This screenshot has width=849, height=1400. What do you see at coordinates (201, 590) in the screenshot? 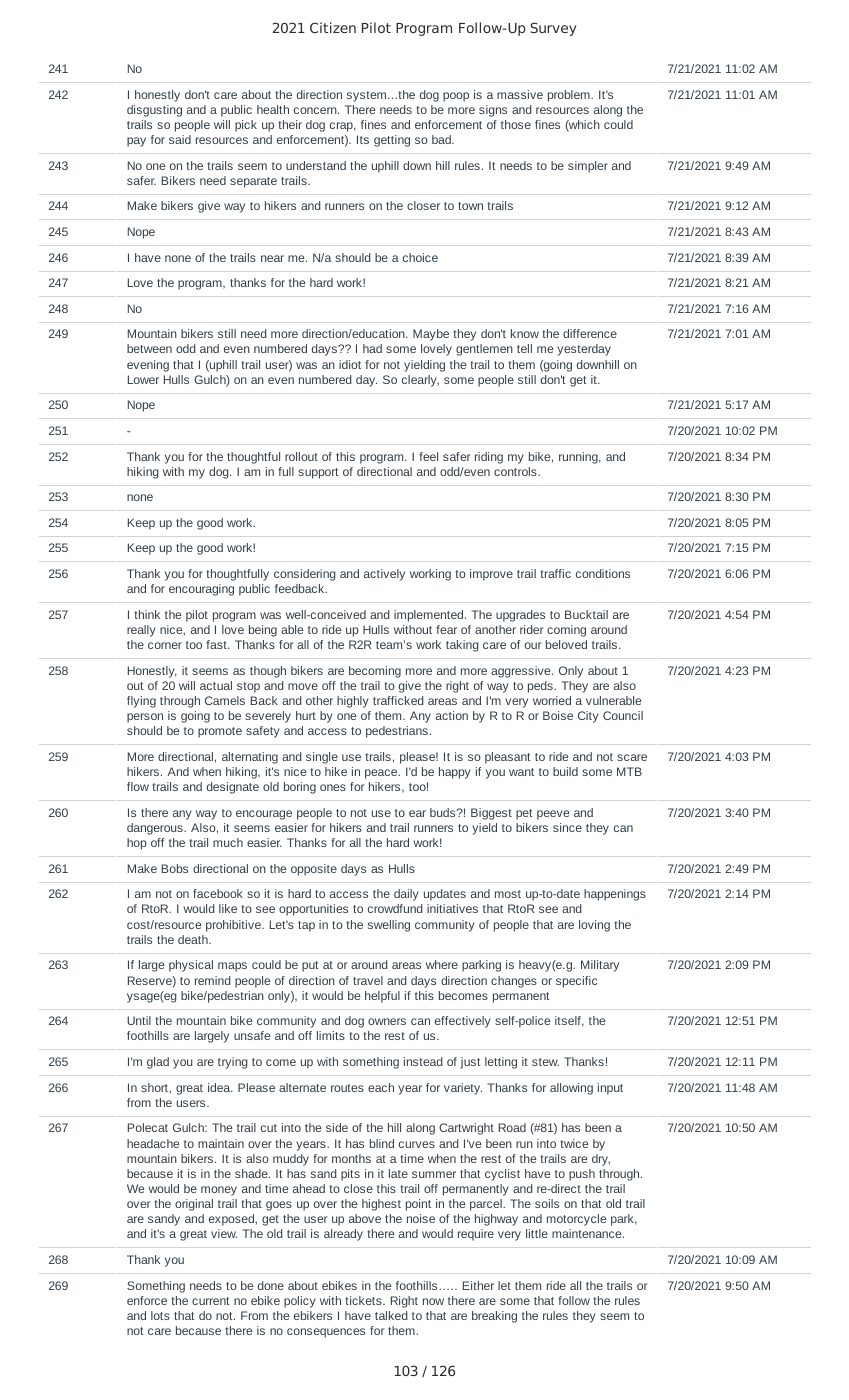
I see `encouraging` at bounding box center [201, 590].
